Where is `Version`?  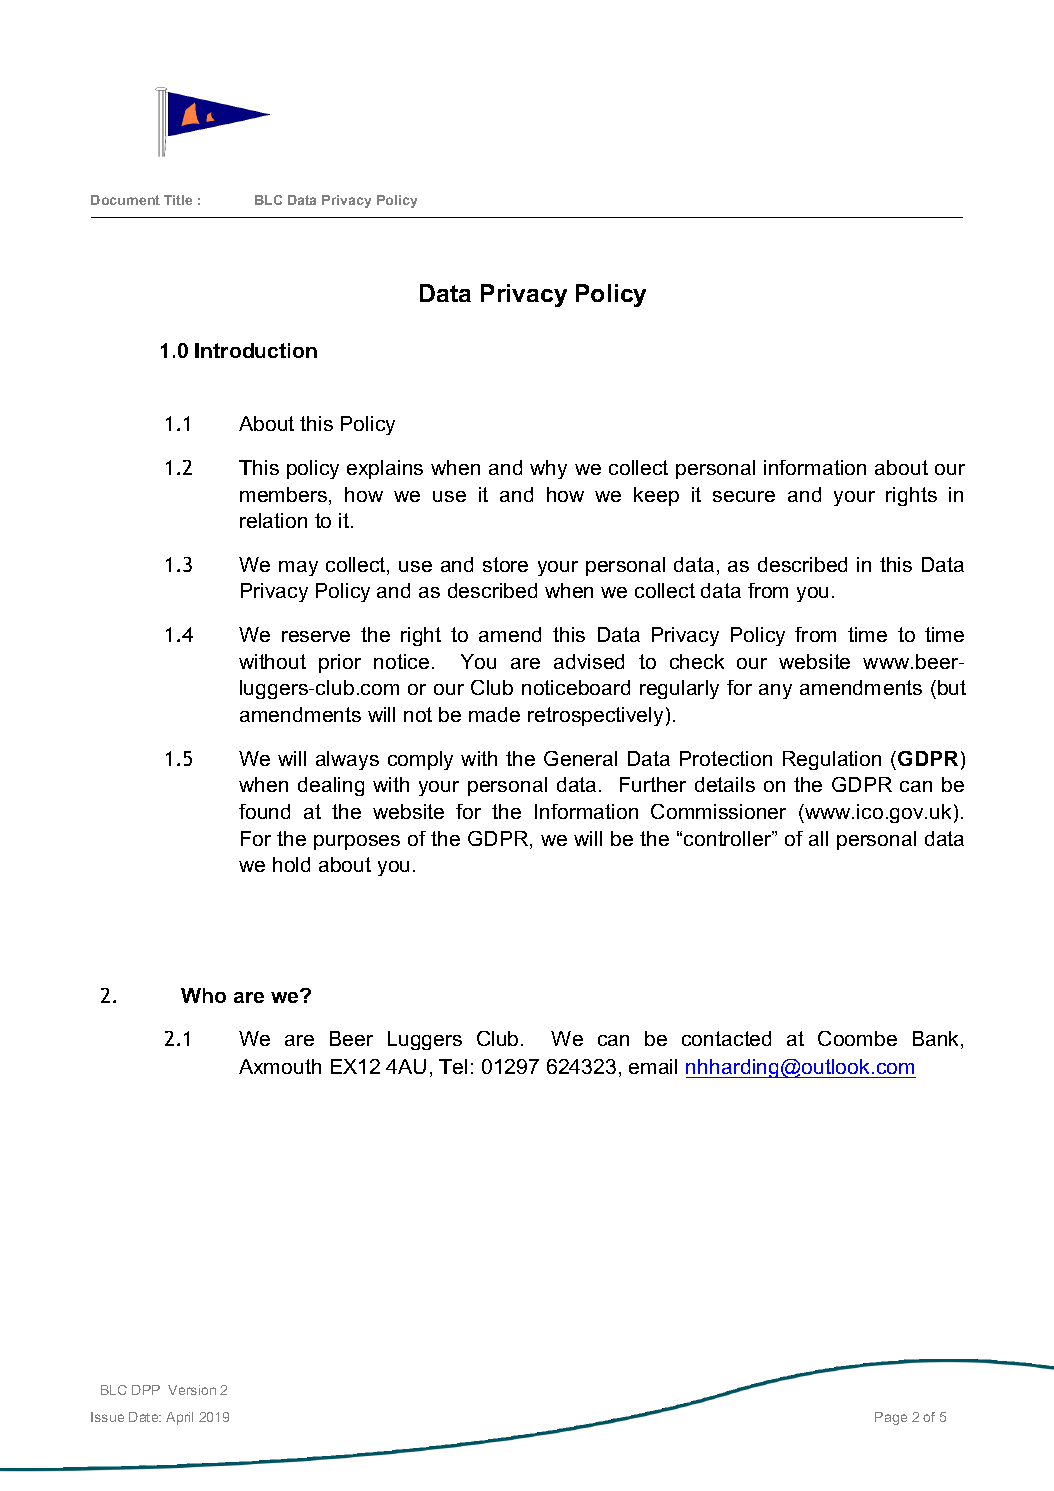
Version is located at coordinates (192, 1390).
